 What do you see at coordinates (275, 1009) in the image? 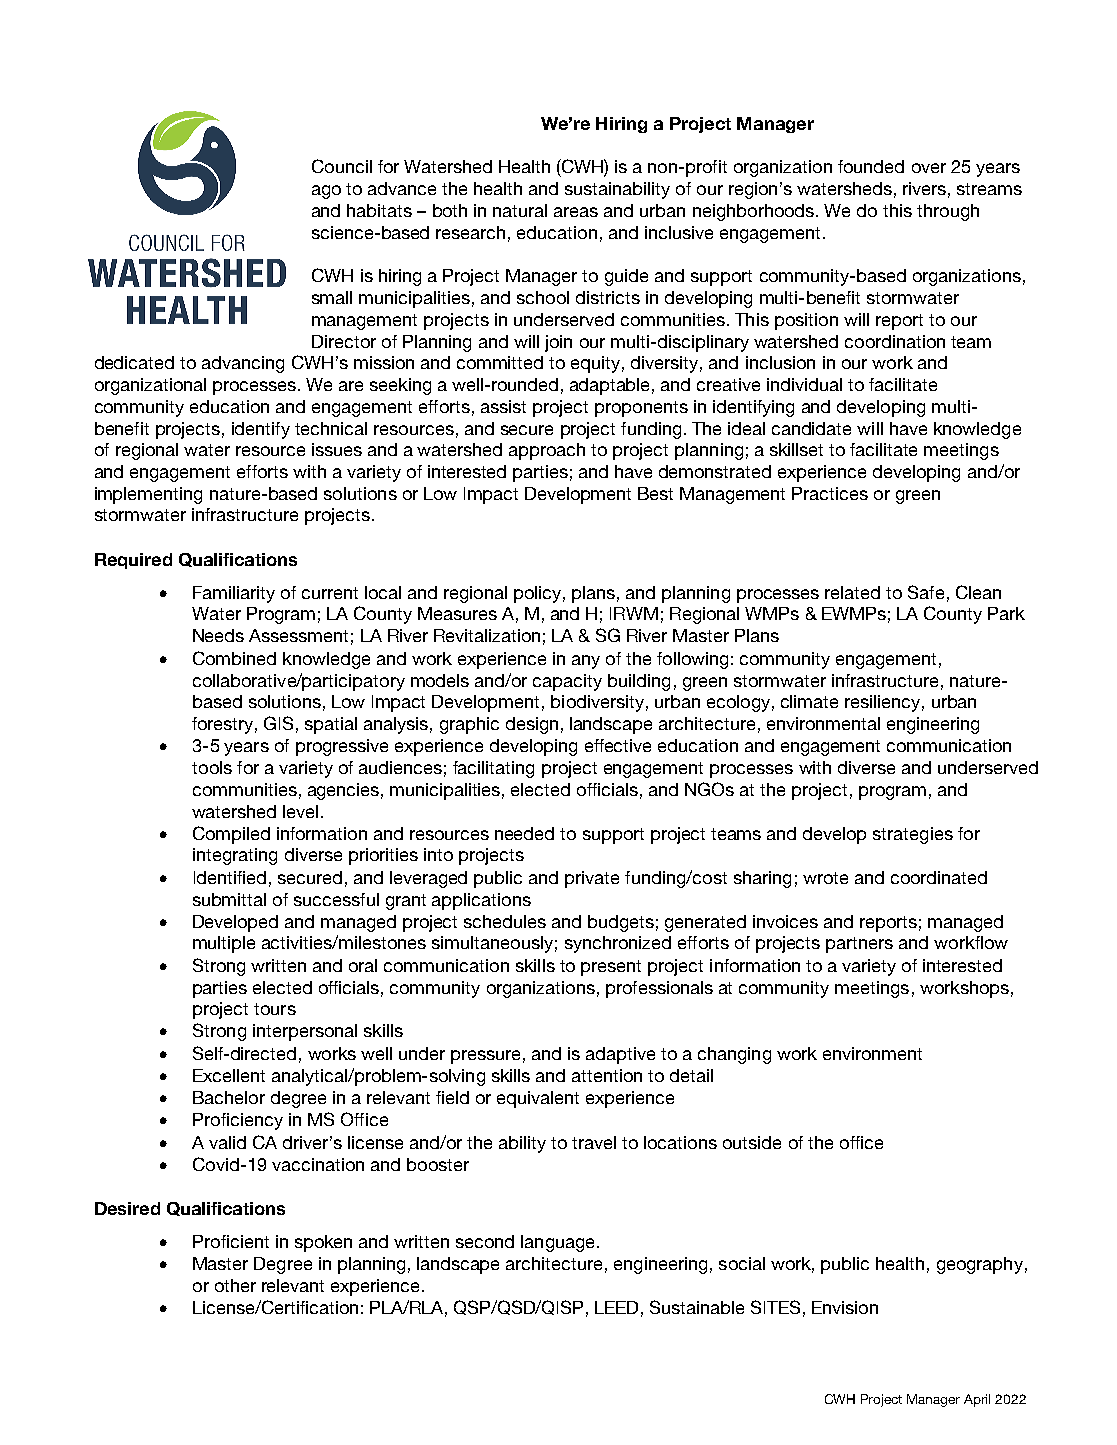
I see `tours` at bounding box center [275, 1009].
